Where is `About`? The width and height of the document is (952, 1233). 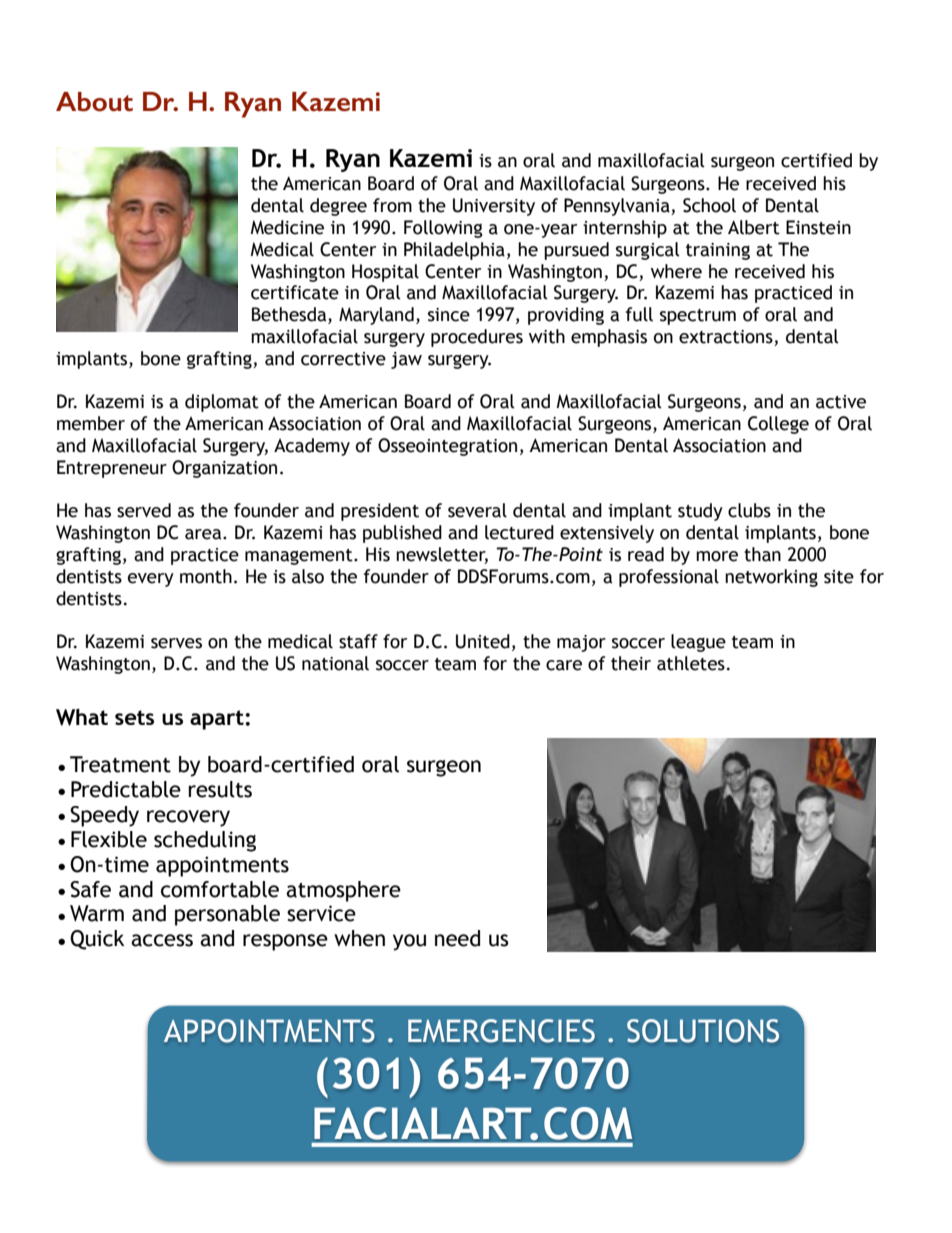
About is located at coordinates (94, 102).
